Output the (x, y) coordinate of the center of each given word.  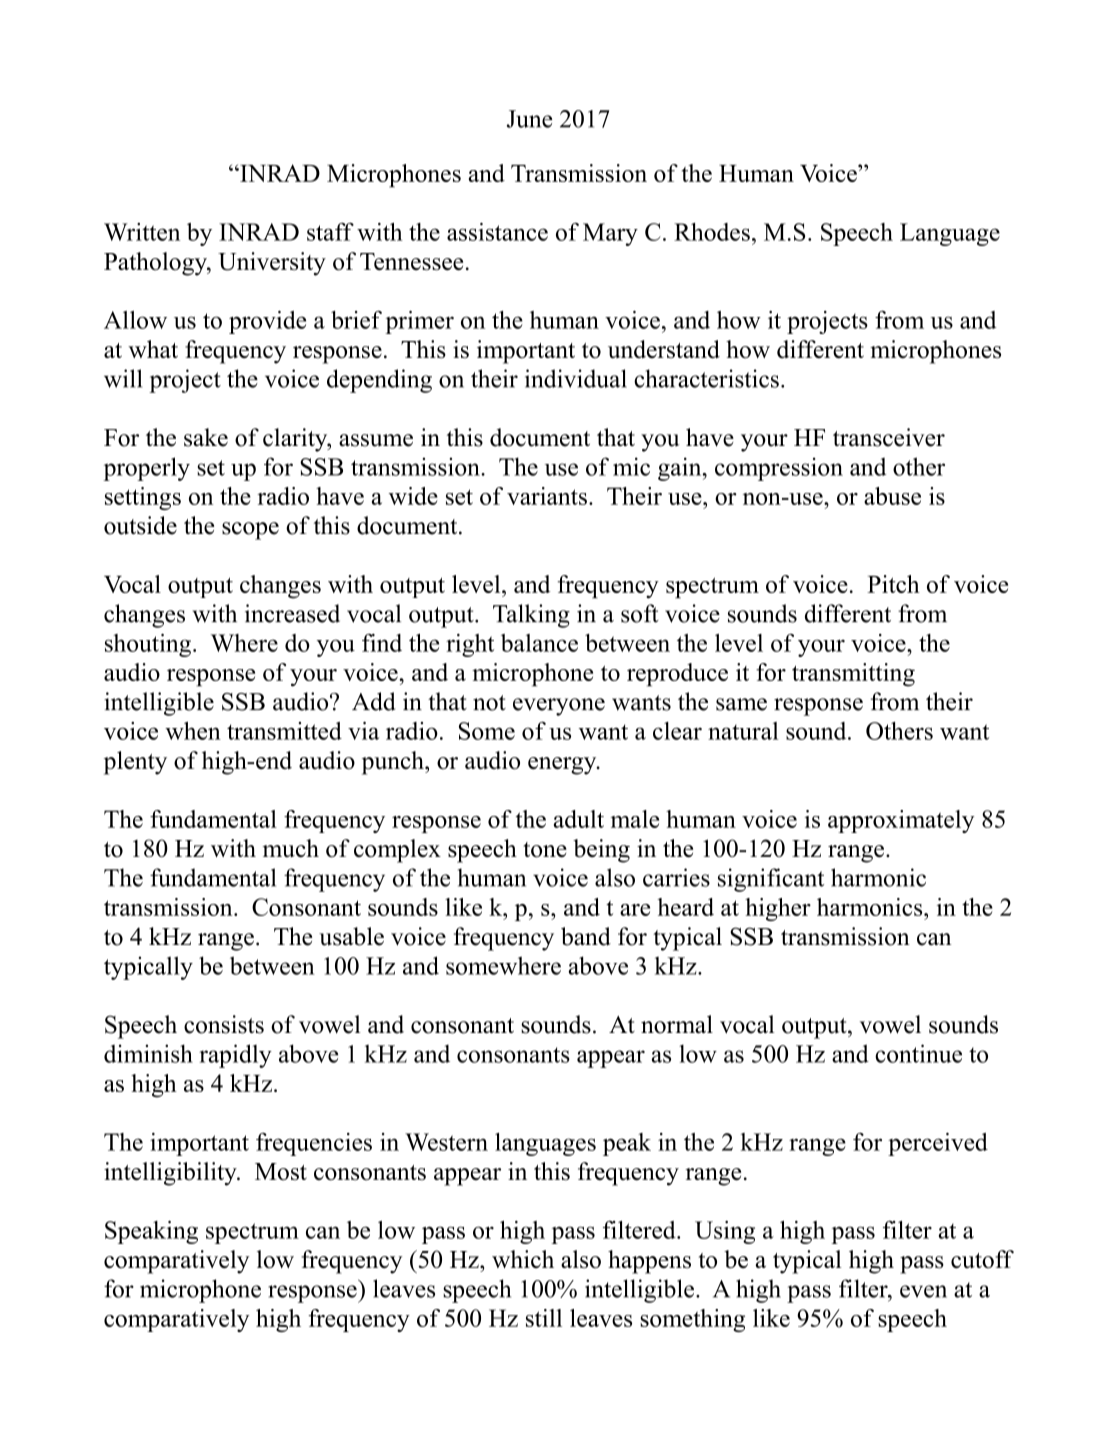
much (291, 848)
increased (292, 613)
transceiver (889, 437)
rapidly (235, 1056)
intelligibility (171, 1174)
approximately (901, 821)
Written (142, 232)
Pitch (893, 584)
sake (206, 437)
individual (576, 378)
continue (918, 1053)
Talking (531, 616)
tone (545, 850)
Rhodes (712, 232)
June (529, 119)
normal (677, 1024)
